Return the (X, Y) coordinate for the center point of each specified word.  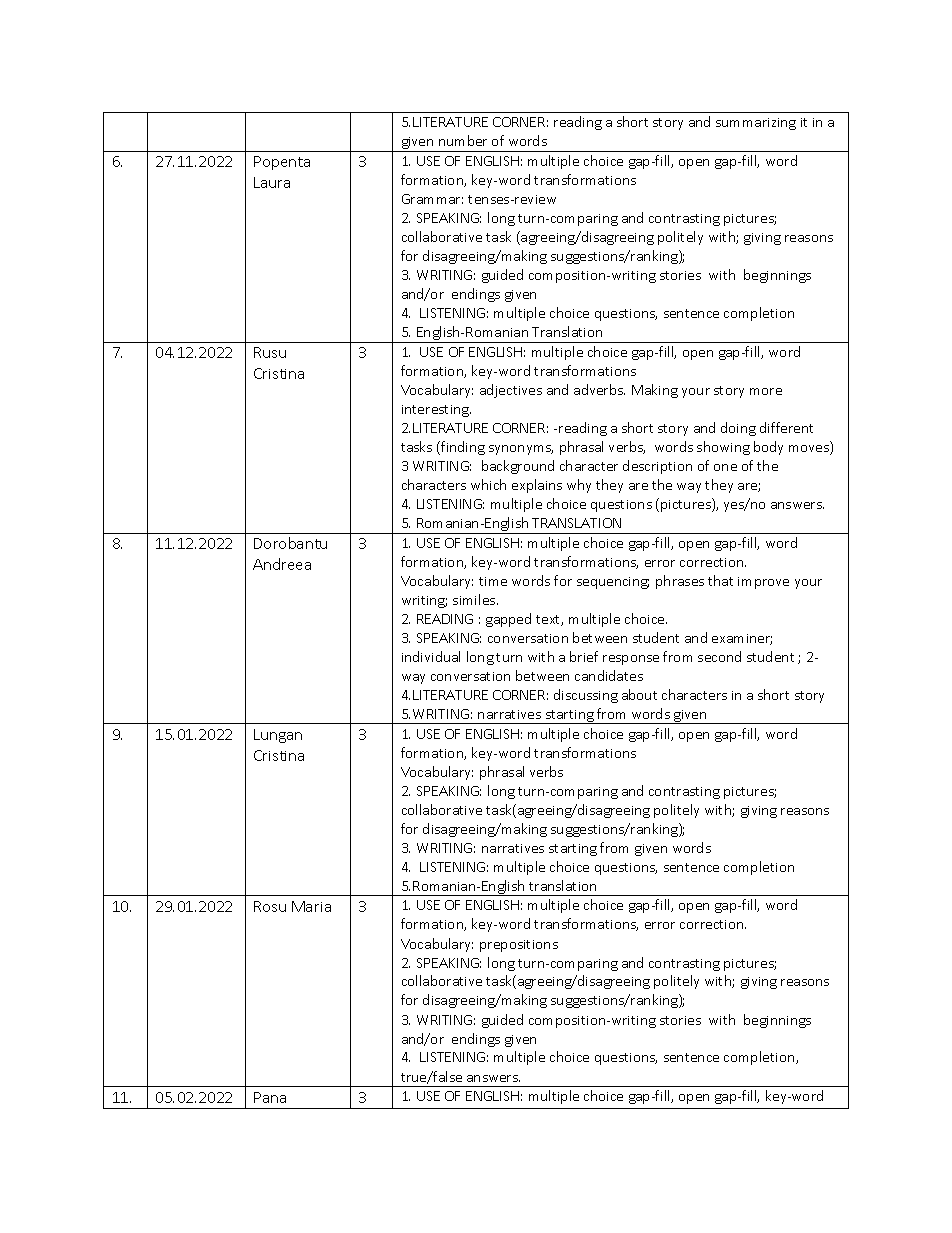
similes (475, 599)
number (463, 140)
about (639, 694)
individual (431, 656)
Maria (311, 906)
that (720, 580)
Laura (272, 182)
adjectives (511, 391)
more (766, 391)
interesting (436, 411)
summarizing (756, 124)
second (719, 656)
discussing (586, 696)
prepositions (519, 946)
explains (537, 486)
